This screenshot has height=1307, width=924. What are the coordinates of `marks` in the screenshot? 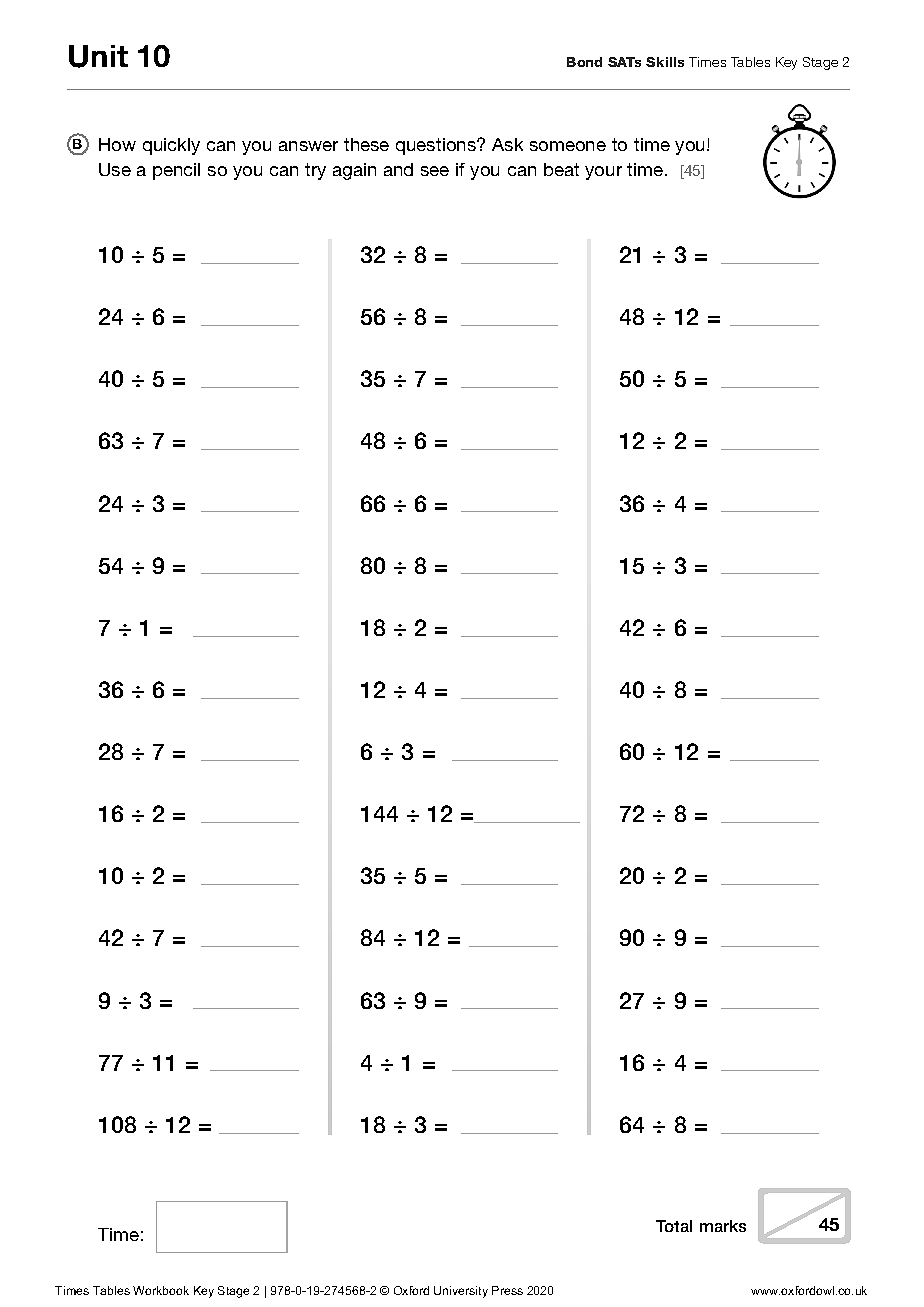 It's located at (723, 1226).
